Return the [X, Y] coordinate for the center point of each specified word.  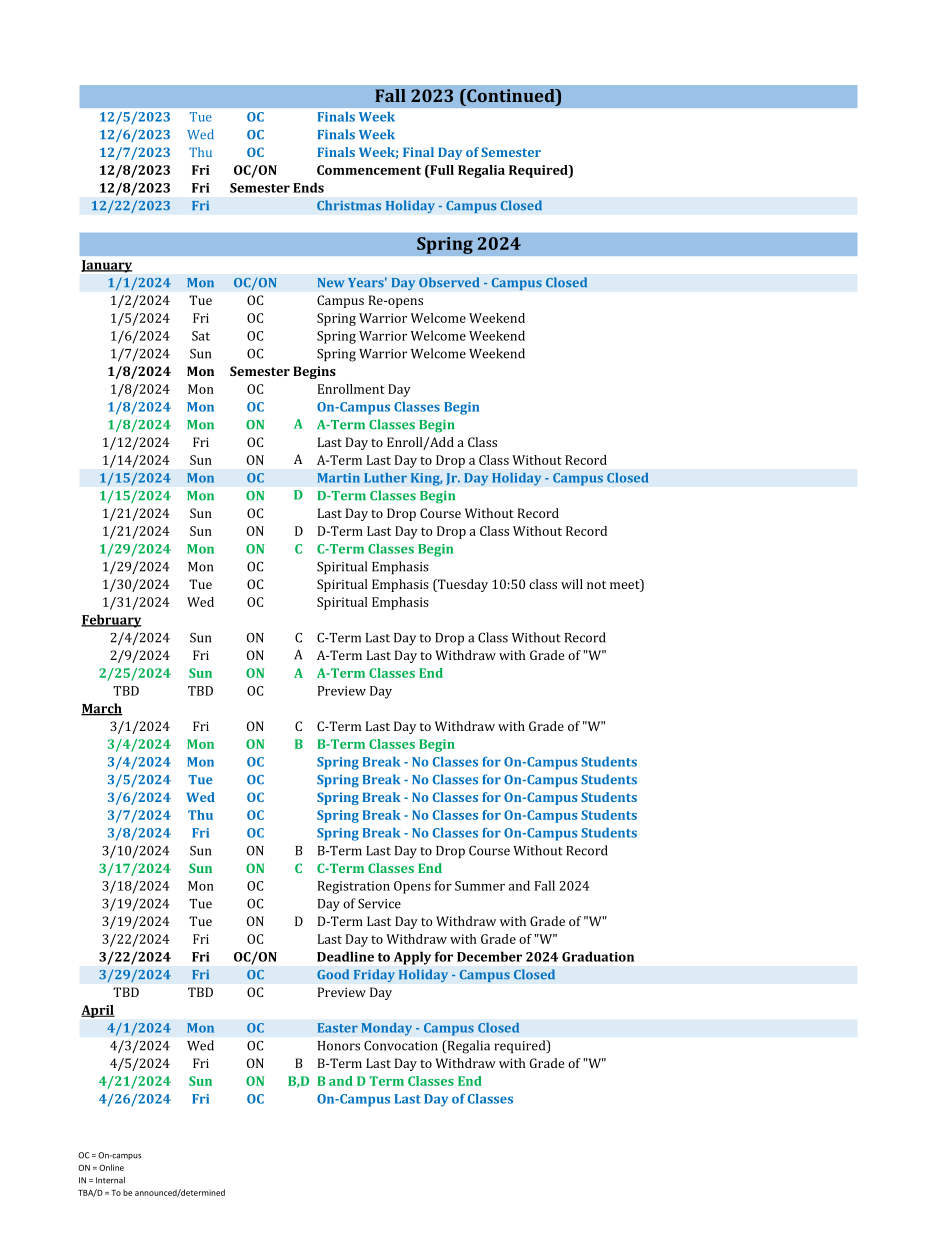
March [102, 709]
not [596, 584]
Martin [339, 478]
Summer [480, 886]
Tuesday [462, 585]
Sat [201, 336]
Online [111, 1167]
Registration [354, 887]
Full [441, 171]
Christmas [349, 205]
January [106, 266]
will [572, 584]
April [98, 1011]
